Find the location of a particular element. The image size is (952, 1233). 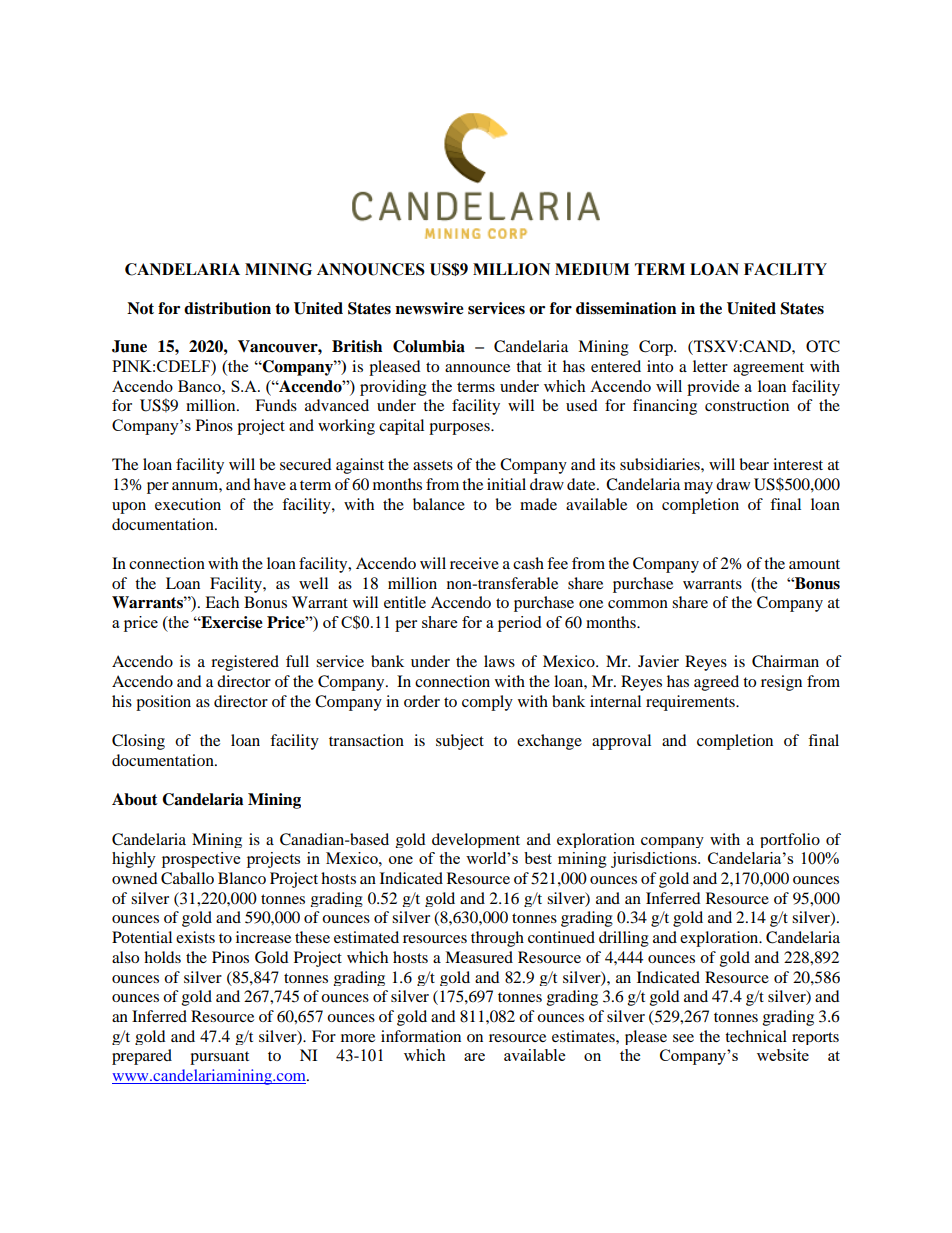

receive is located at coordinates (474, 563).
